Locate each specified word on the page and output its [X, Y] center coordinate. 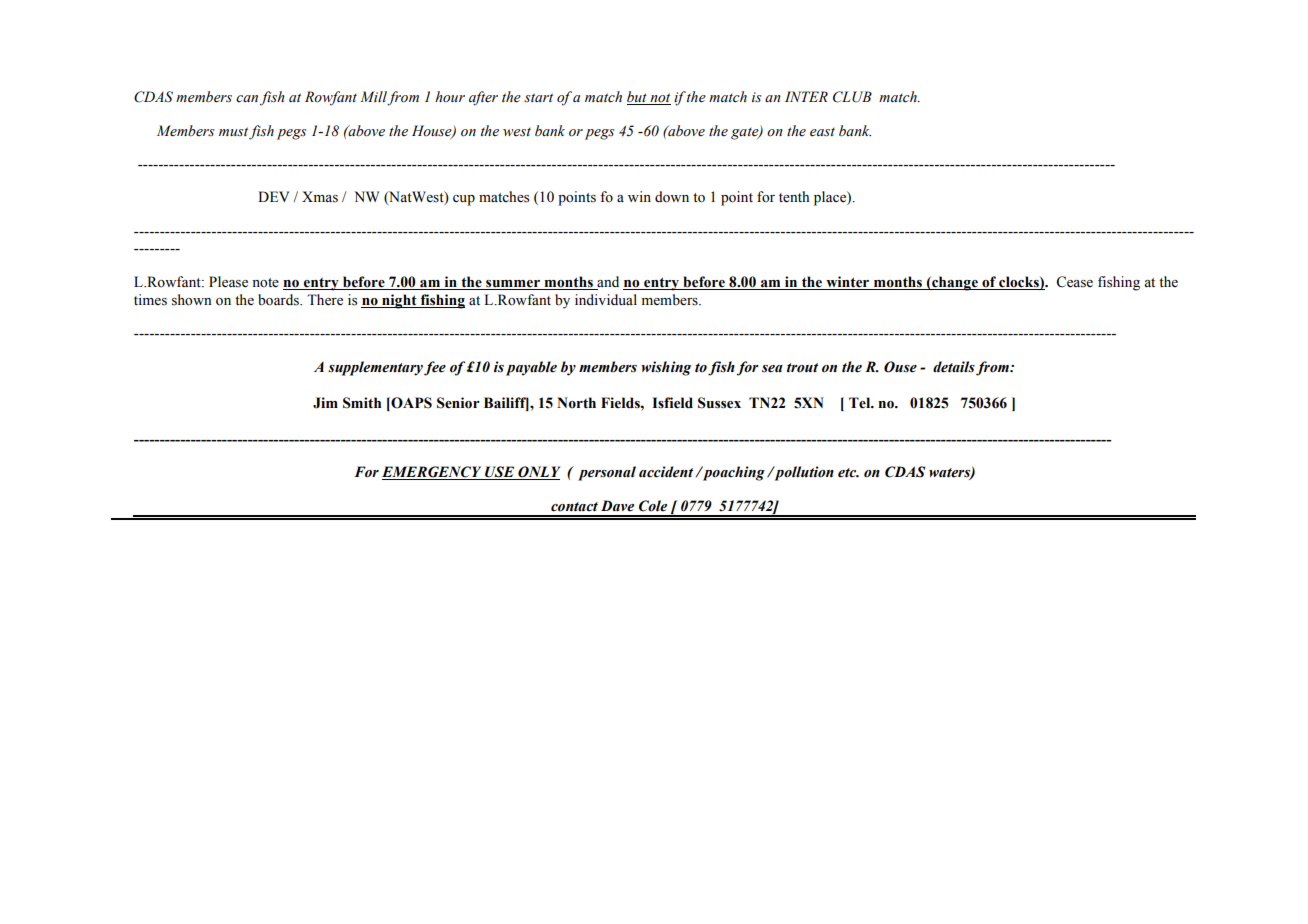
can [247, 98]
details [954, 367]
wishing [666, 368]
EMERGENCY [433, 473]
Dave [617, 506]
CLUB [852, 97]
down [672, 197]
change [955, 283]
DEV [273, 196]
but [638, 98]
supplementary [375, 368]
